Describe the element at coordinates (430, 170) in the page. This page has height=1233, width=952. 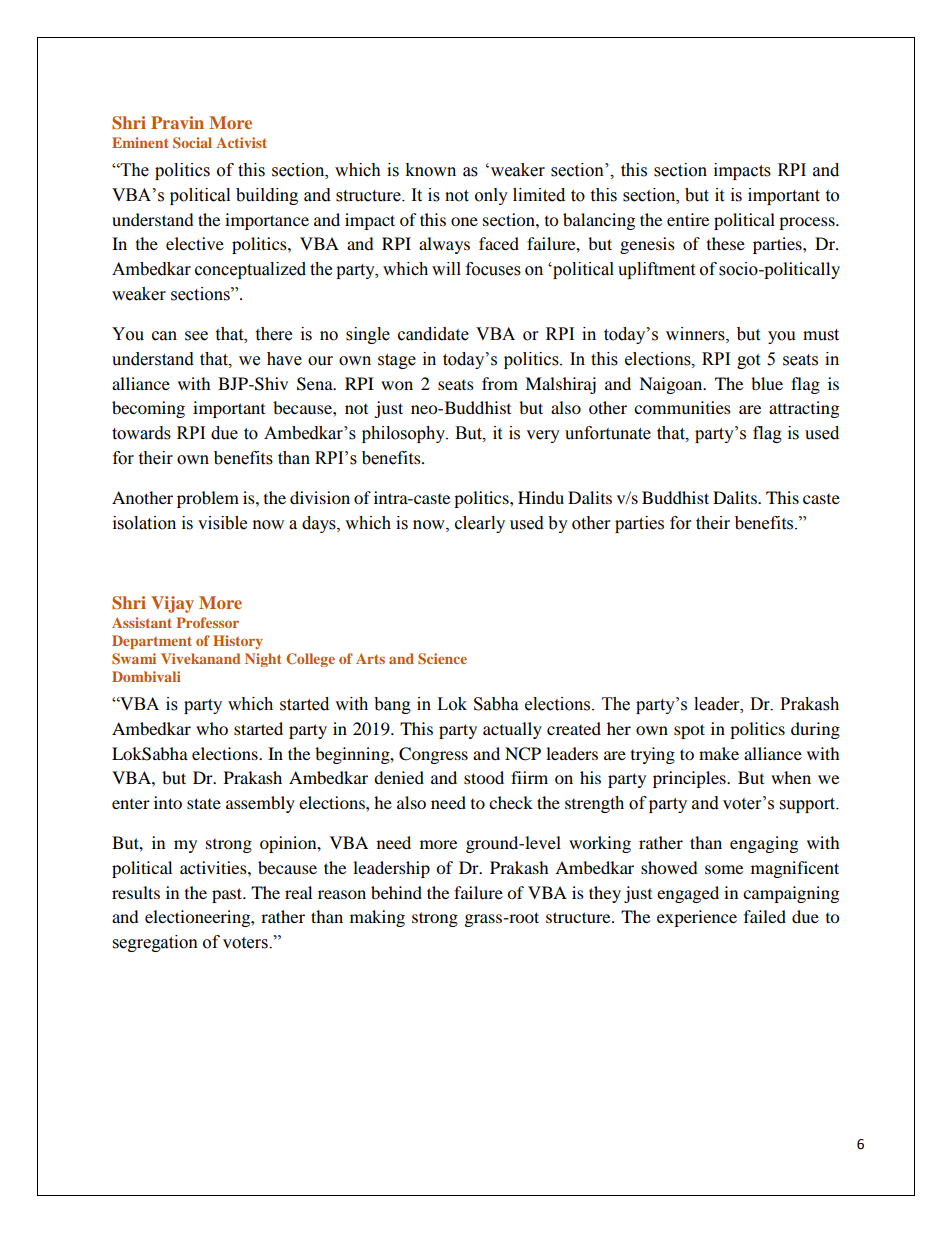
I see `known` at that location.
